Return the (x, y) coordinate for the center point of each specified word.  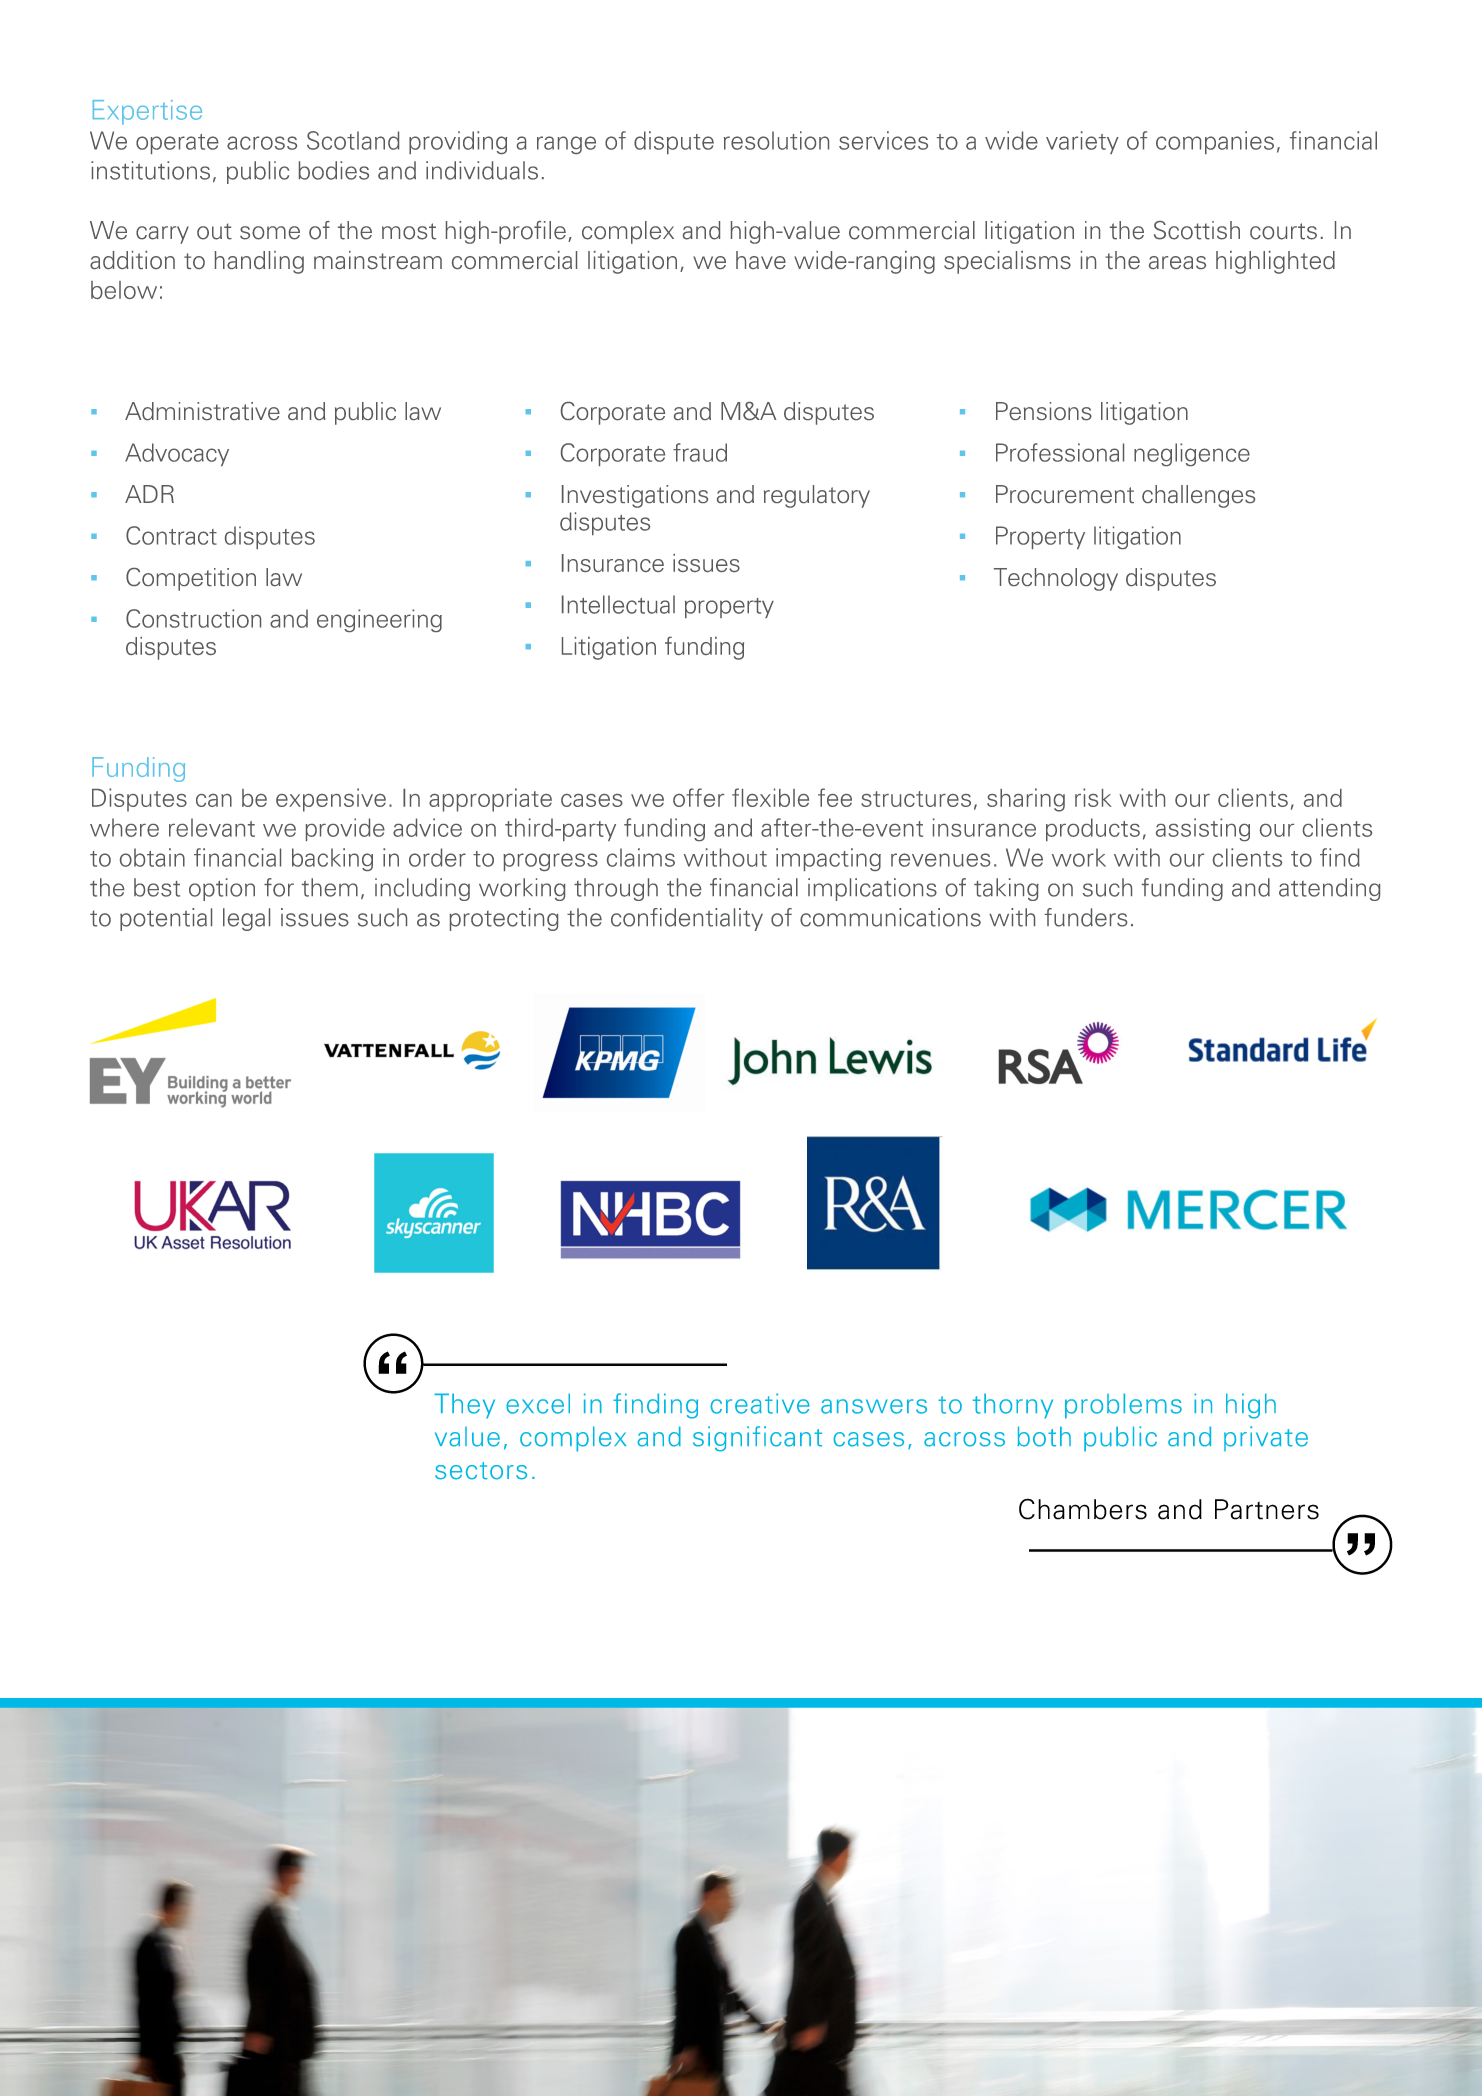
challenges (1198, 496)
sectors (481, 1471)
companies (1215, 142)
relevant (212, 827)
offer (698, 797)
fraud (700, 452)
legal (246, 919)
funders (1086, 917)
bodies (334, 170)
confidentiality (687, 919)
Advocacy (177, 454)
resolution (776, 140)
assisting (1203, 829)
